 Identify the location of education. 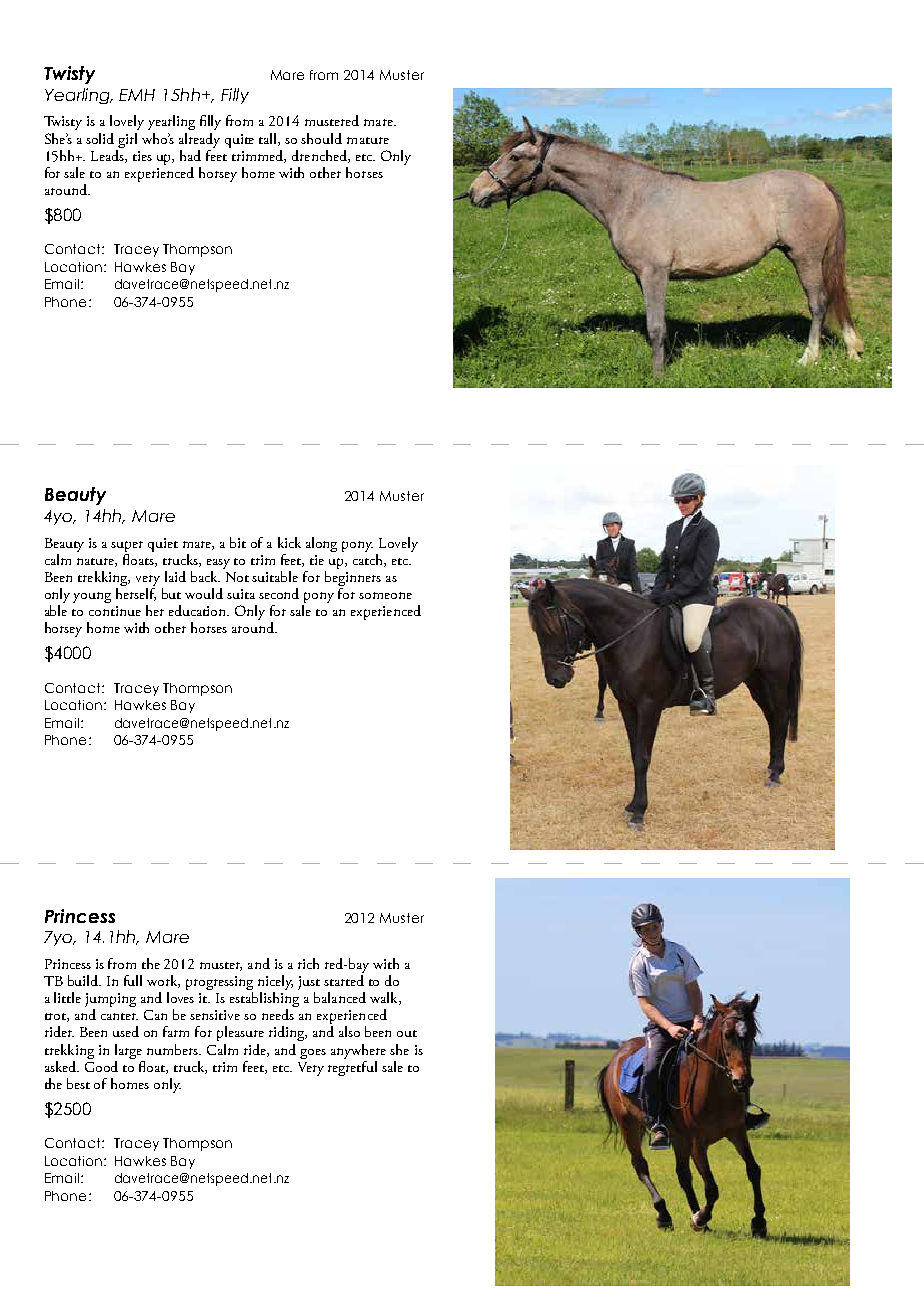
(199, 610).
